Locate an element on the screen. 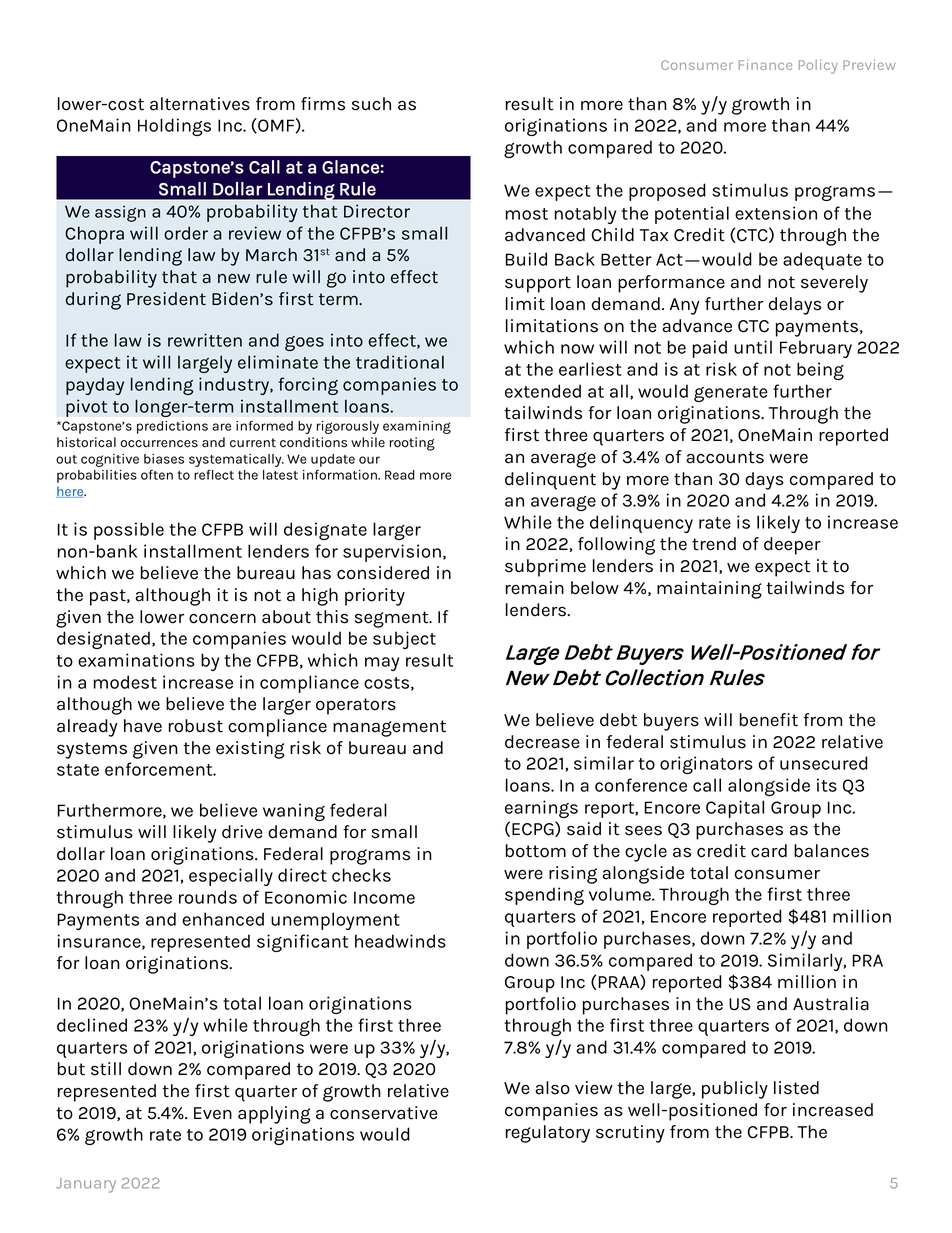  Even is located at coordinates (213, 1113).
